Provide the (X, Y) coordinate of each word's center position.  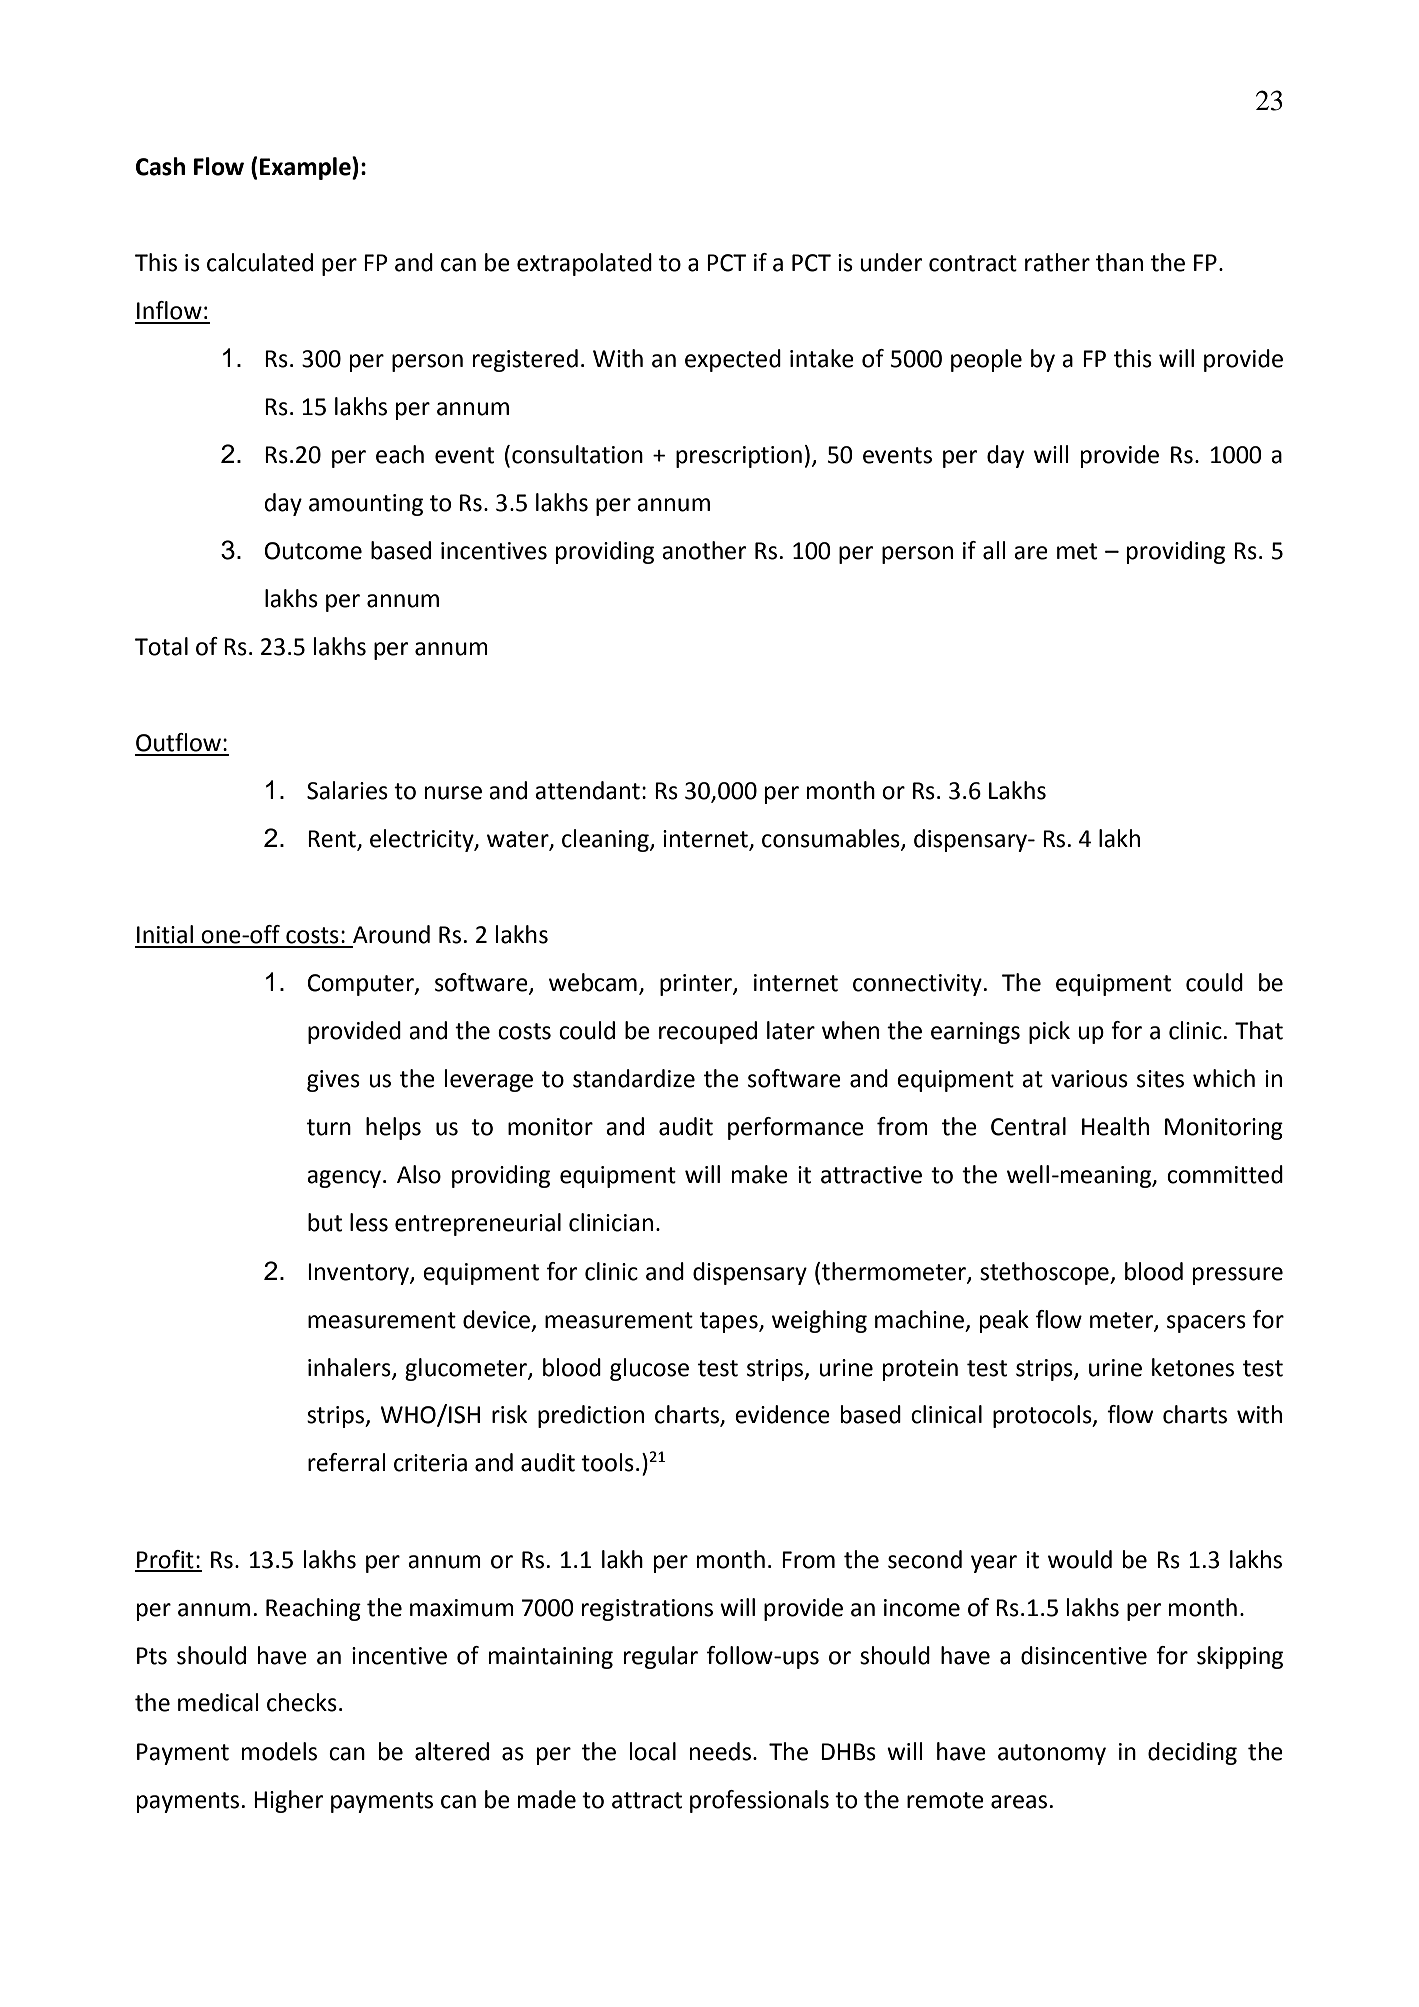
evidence (782, 1414)
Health (1115, 1126)
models (279, 1751)
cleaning (606, 840)
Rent (333, 840)
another (704, 550)
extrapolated (584, 264)
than (1119, 262)
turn (329, 1127)
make (760, 1174)
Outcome (313, 551)
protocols (1043, 1416)
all (994, 550)
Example (306, 168)
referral (347, 1462)
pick (1049, 1032)
